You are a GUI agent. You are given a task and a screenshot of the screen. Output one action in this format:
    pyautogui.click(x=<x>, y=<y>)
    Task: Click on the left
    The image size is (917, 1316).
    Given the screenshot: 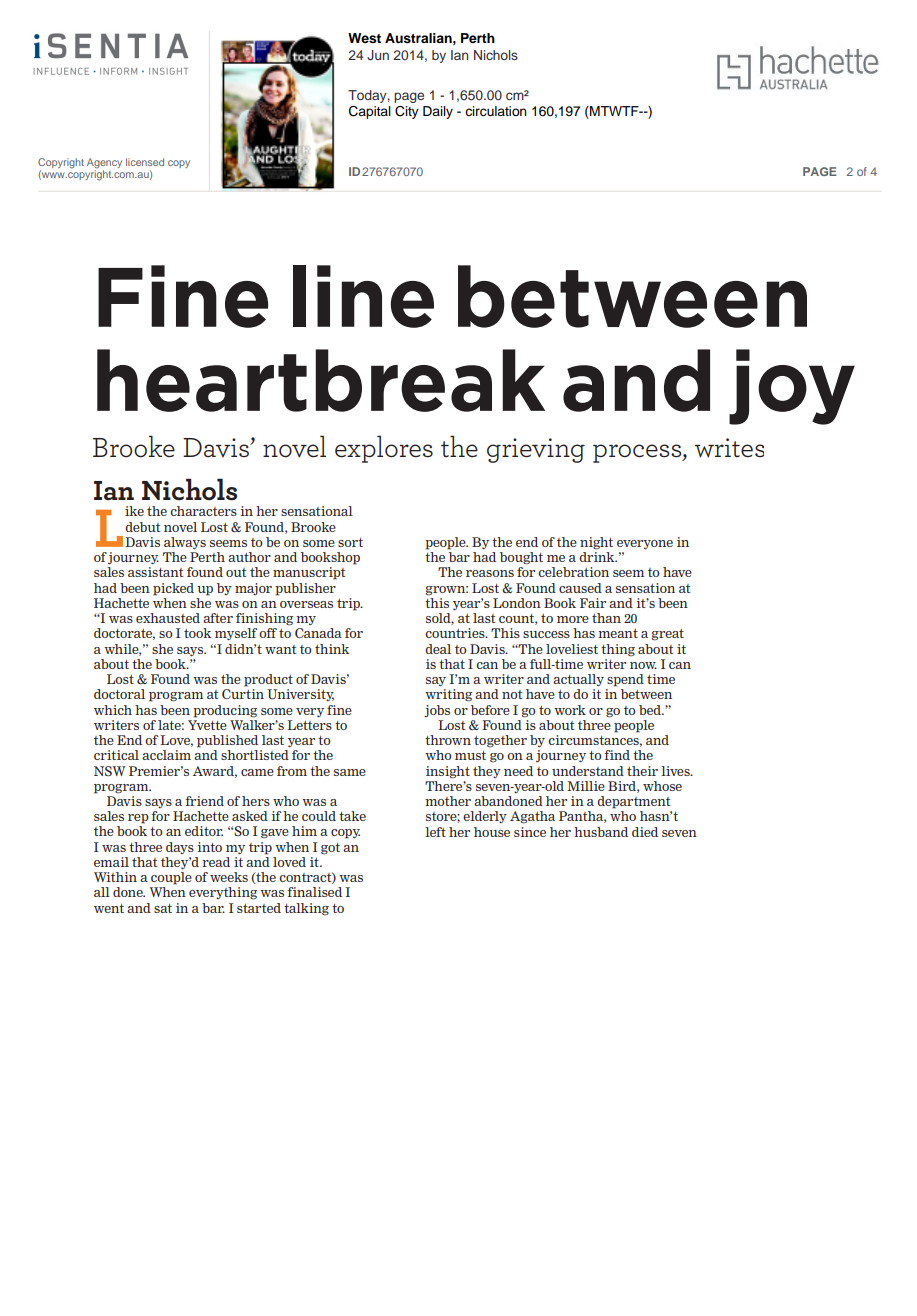 What is the action you would take?
    pyautogui.click(x=435, y=832)
